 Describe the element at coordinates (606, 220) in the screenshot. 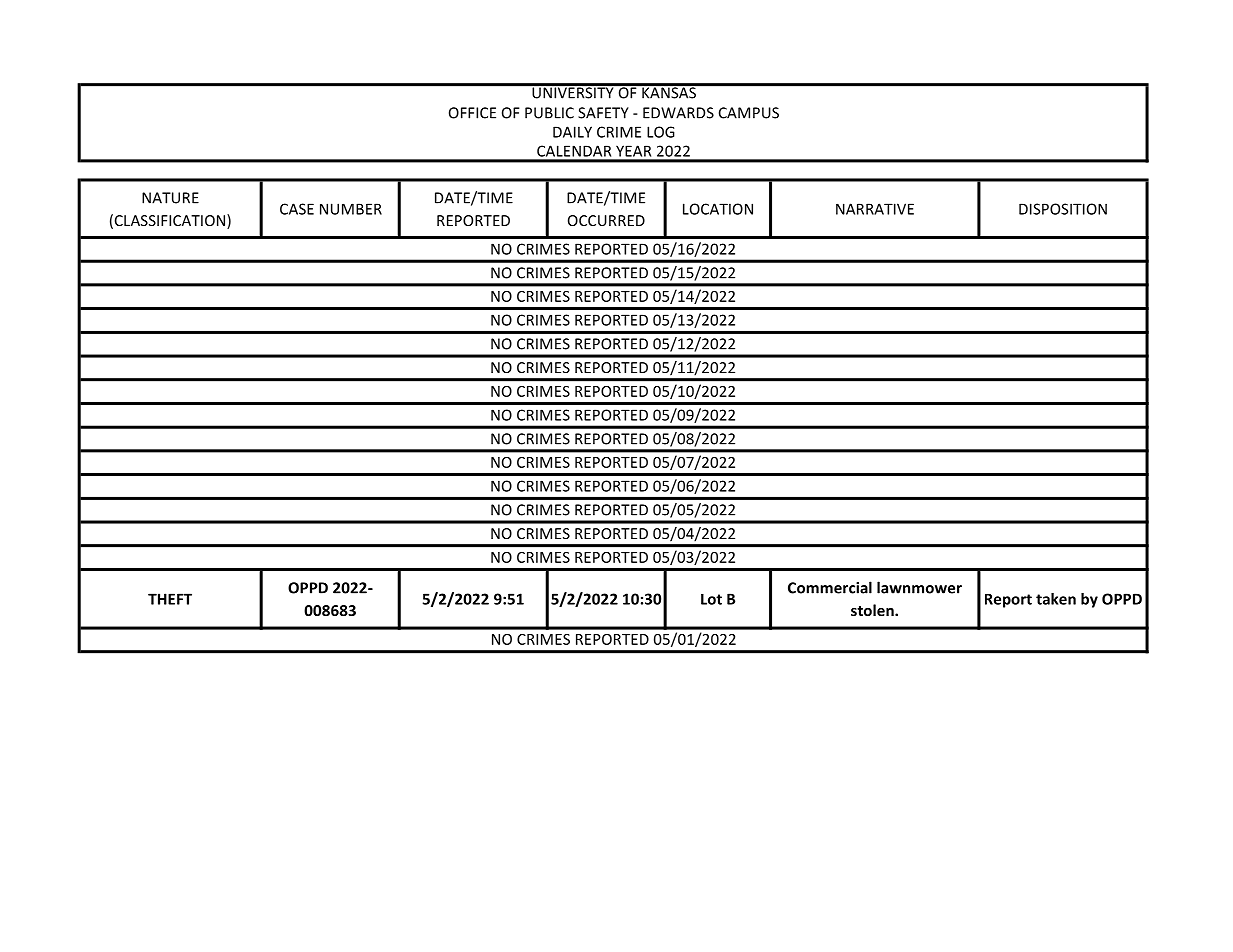

I see `OCCURRED` at that location.
